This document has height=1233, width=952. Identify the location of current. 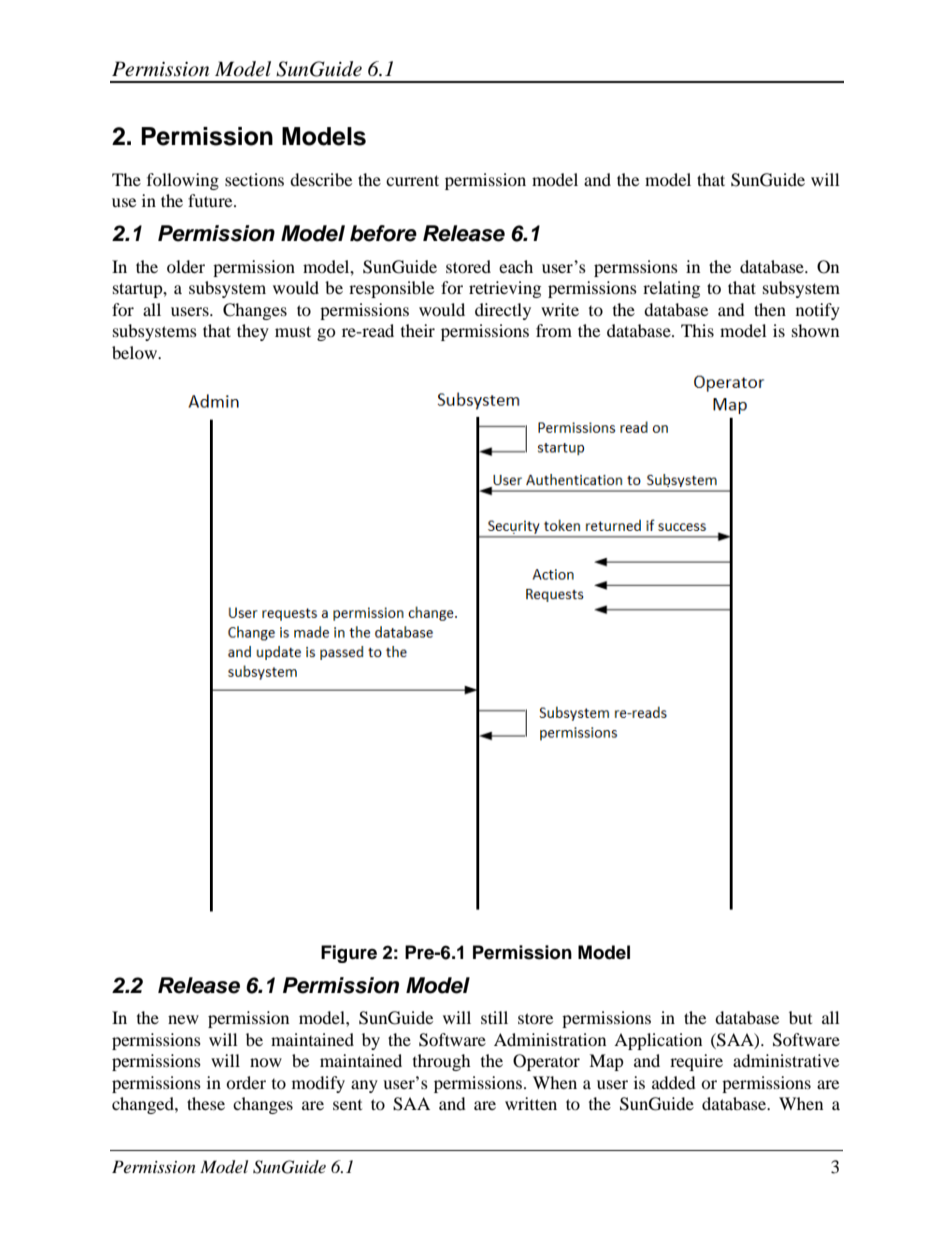
(412, 180).
